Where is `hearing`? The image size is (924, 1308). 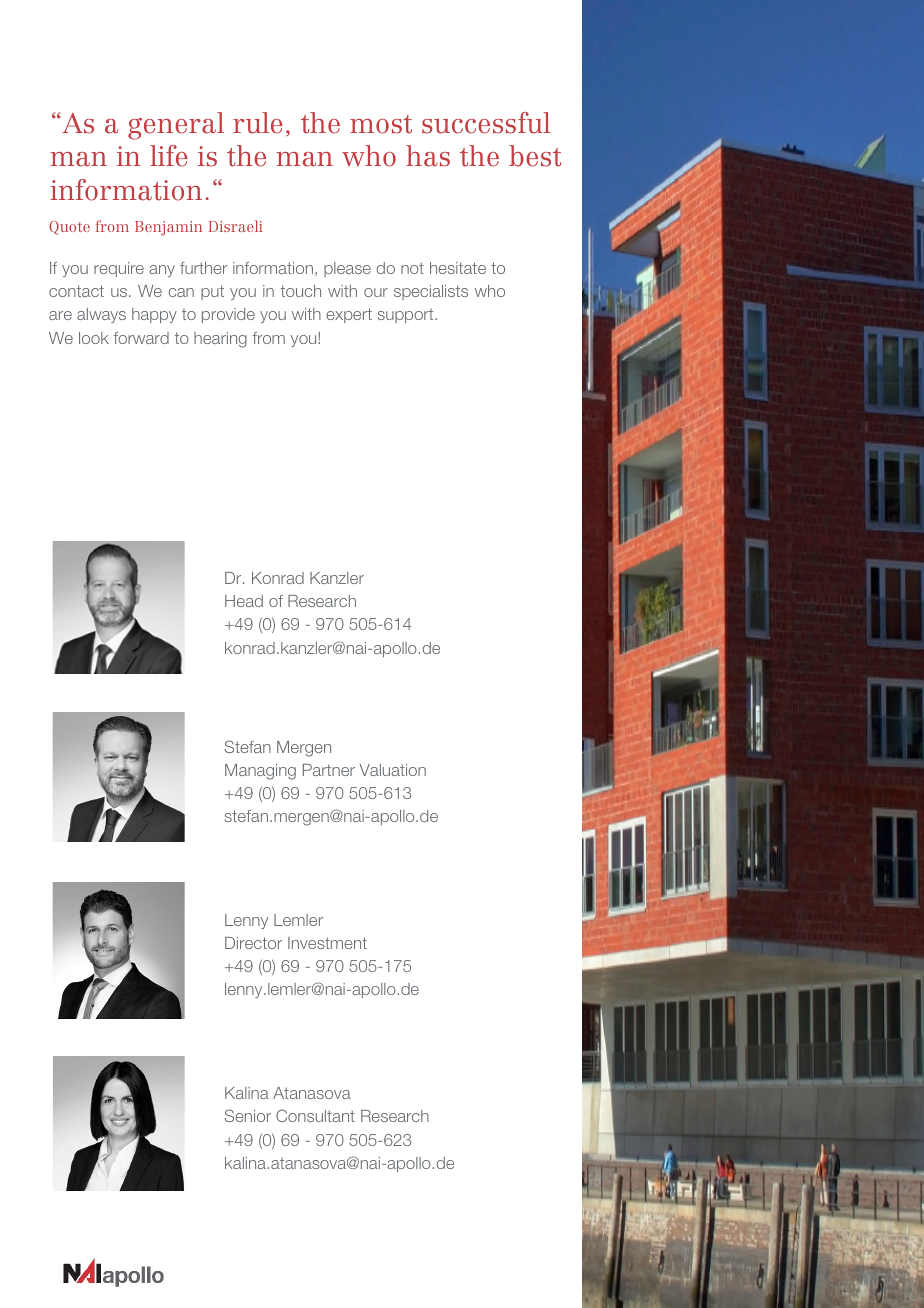 hearing is located at coordinates (220, 340).
